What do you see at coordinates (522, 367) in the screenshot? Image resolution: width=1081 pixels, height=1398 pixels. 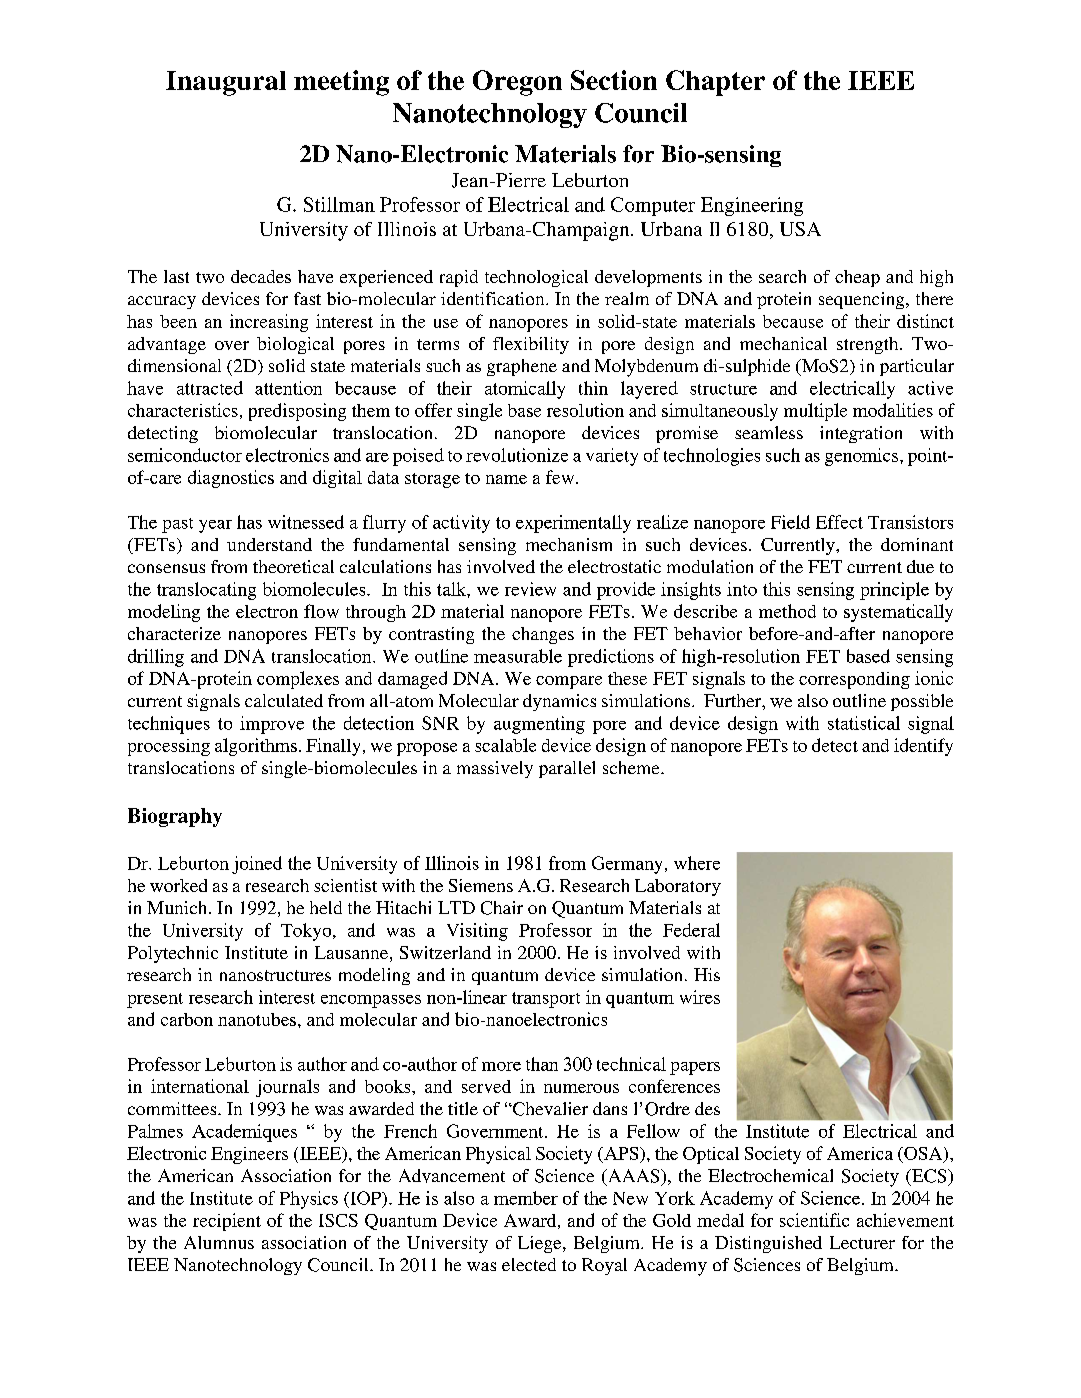 I see `graphene` at bounding box center [522, 367].
